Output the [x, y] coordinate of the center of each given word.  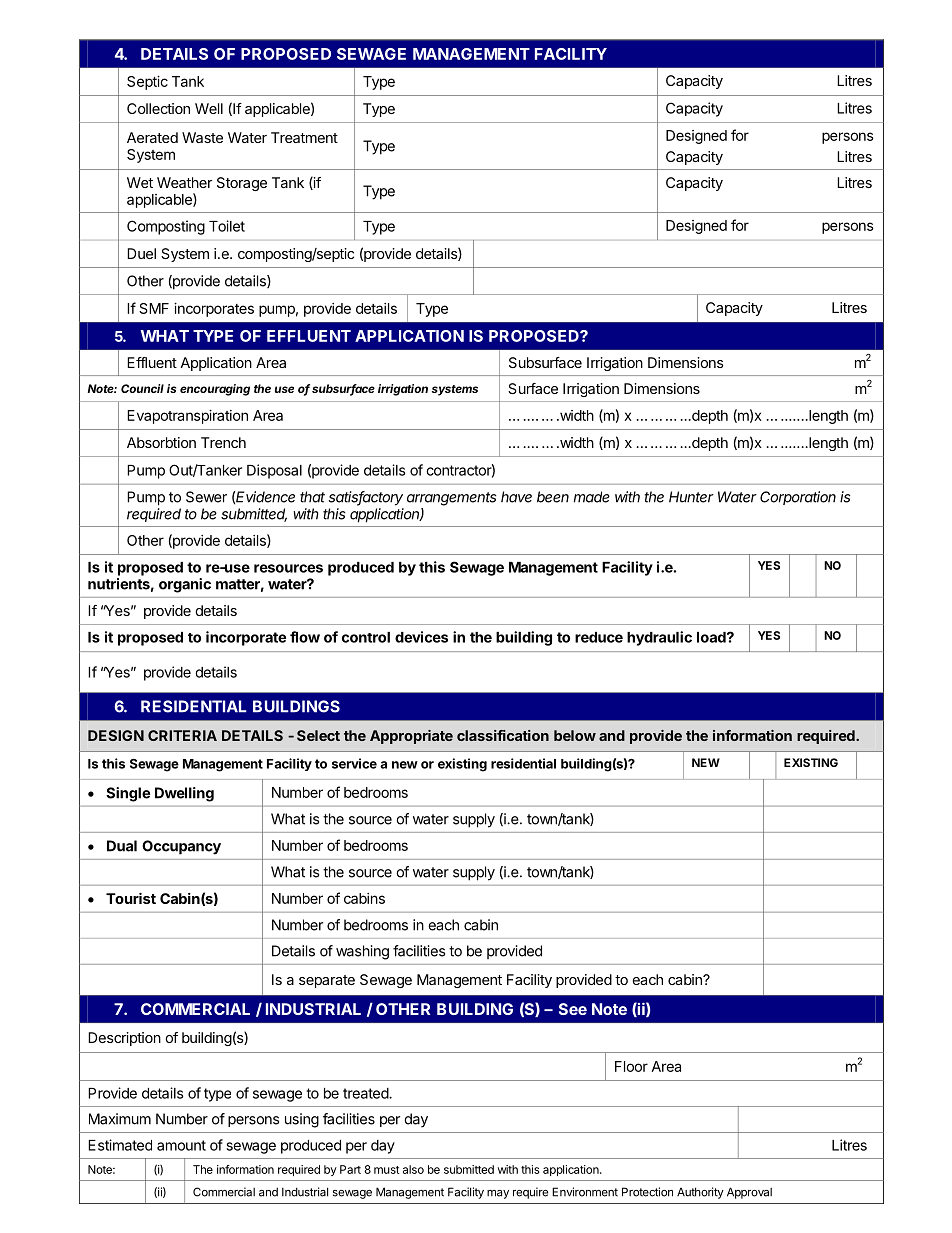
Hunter [691, 497]
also [413, 1169]
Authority [700, 1193]
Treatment [304, 137]
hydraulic [659, 638]
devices [421, 637]
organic [185, 585]
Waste [202, 137]
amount [181, 1145]
